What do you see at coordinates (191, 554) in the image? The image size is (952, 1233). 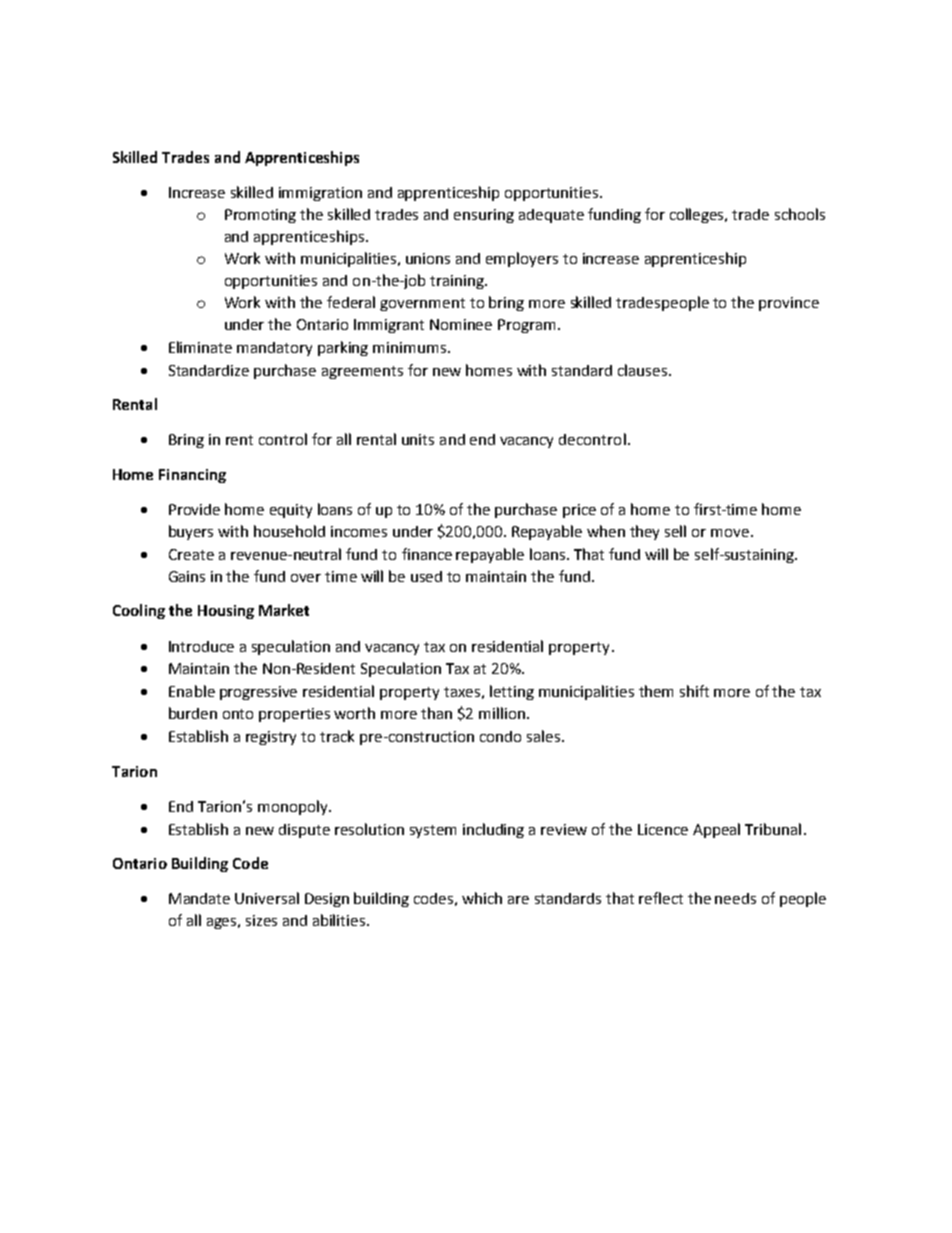 I see `Create` at bounding box center [191, 554].
